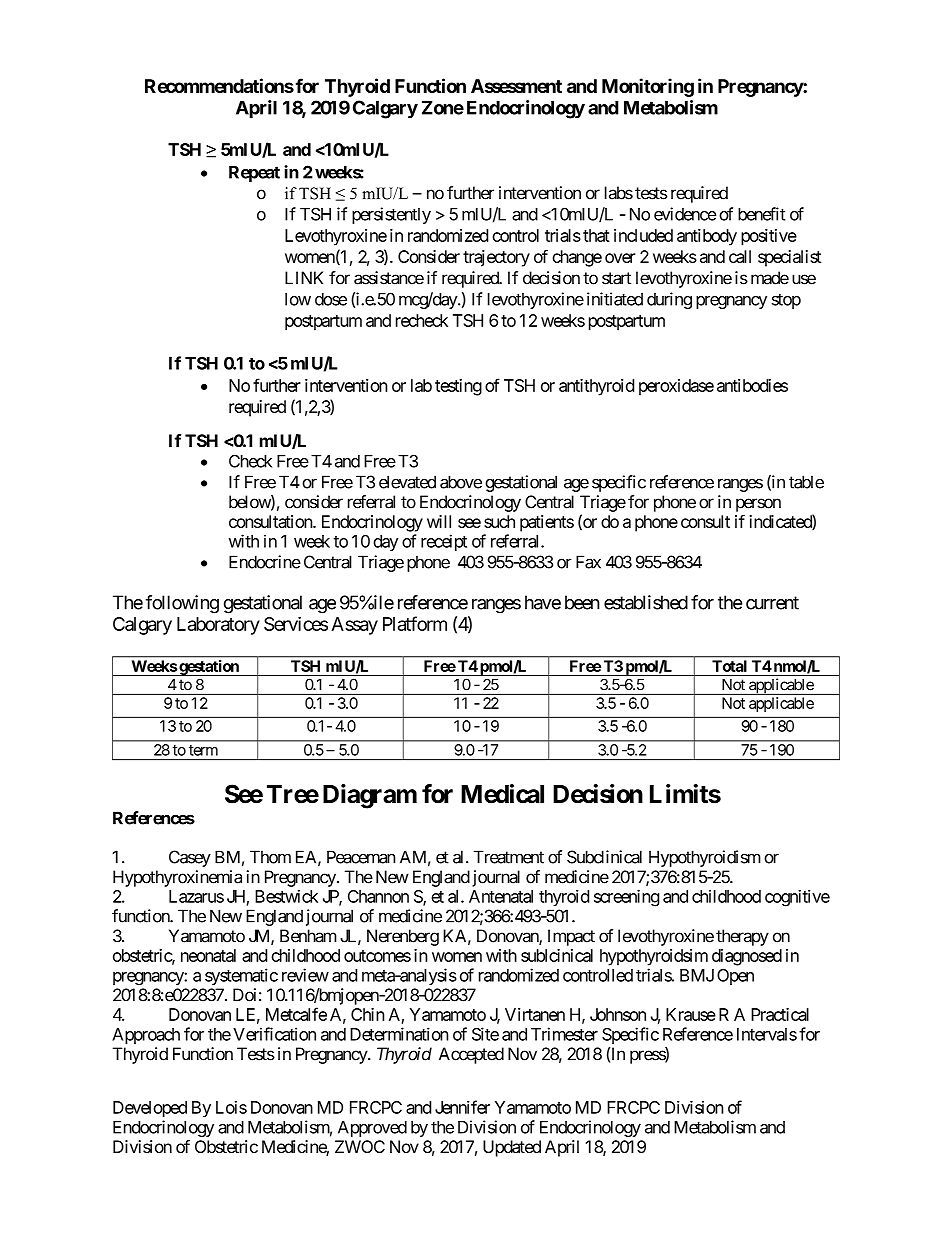  I want to click on Monitoring, so click(648, 87).
